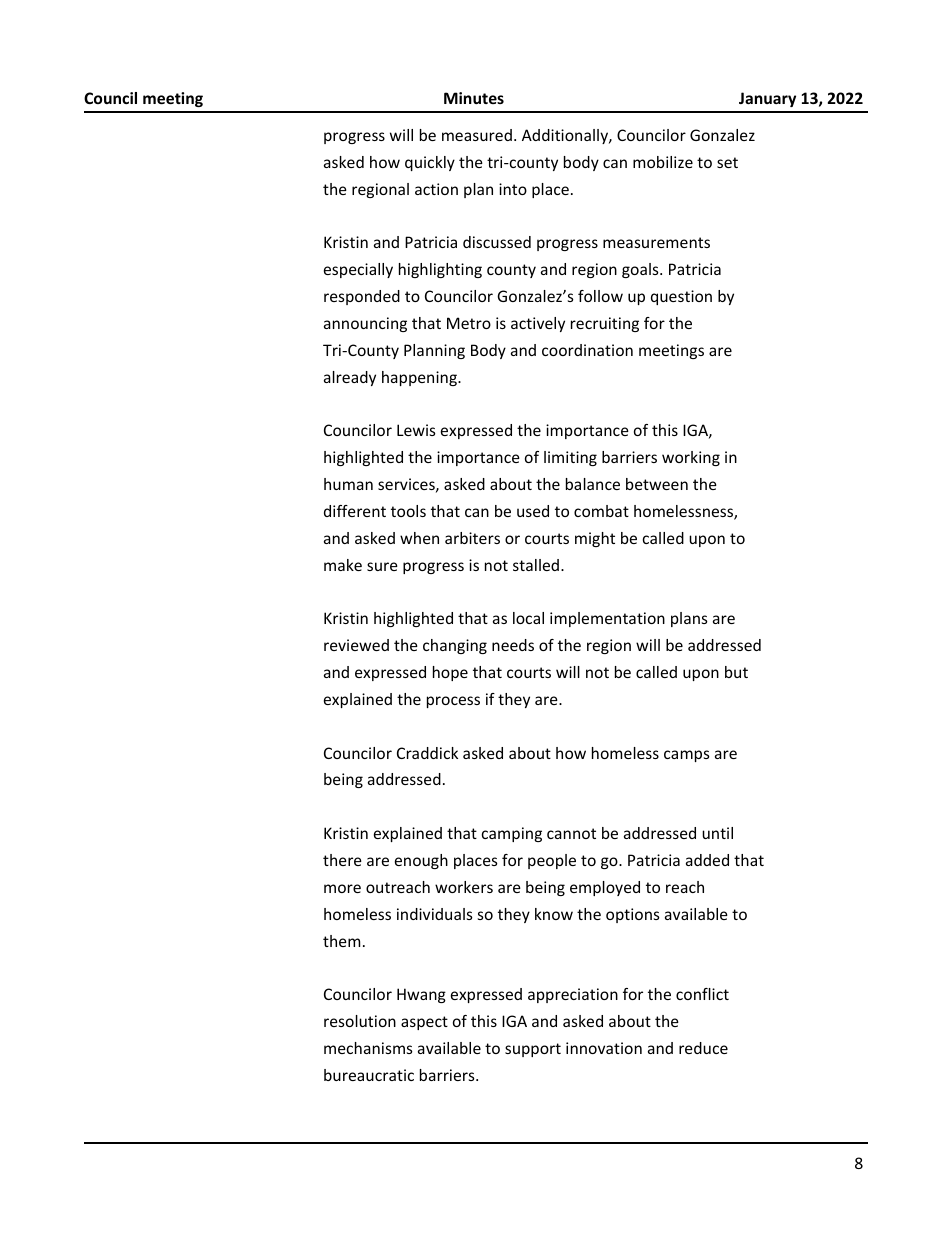  What do you see at coordinates (736, 672) in the screenshot?
I see `but` at bounding box center [736, 672].
